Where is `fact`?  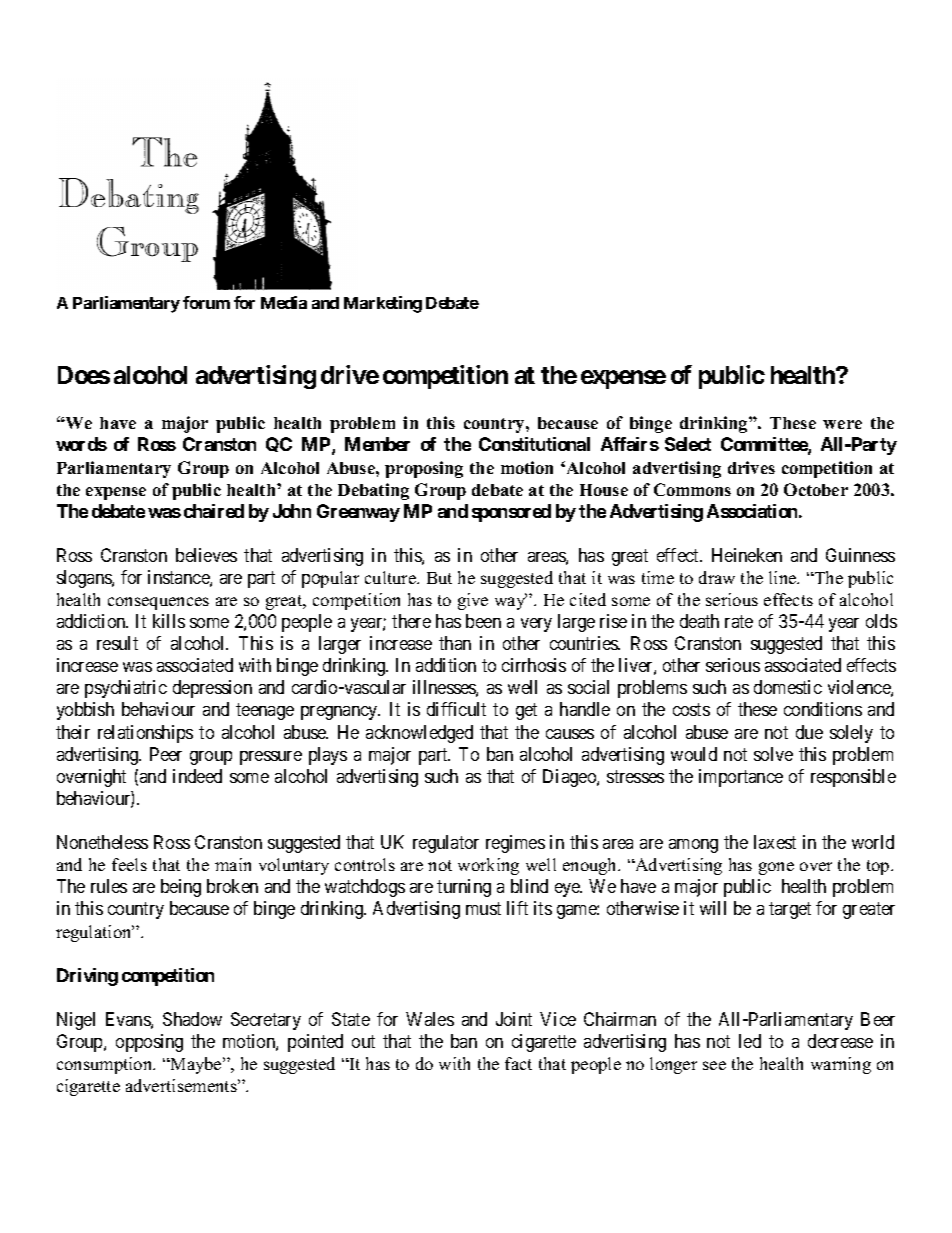 fact is located at coordinates (518, 1063).
